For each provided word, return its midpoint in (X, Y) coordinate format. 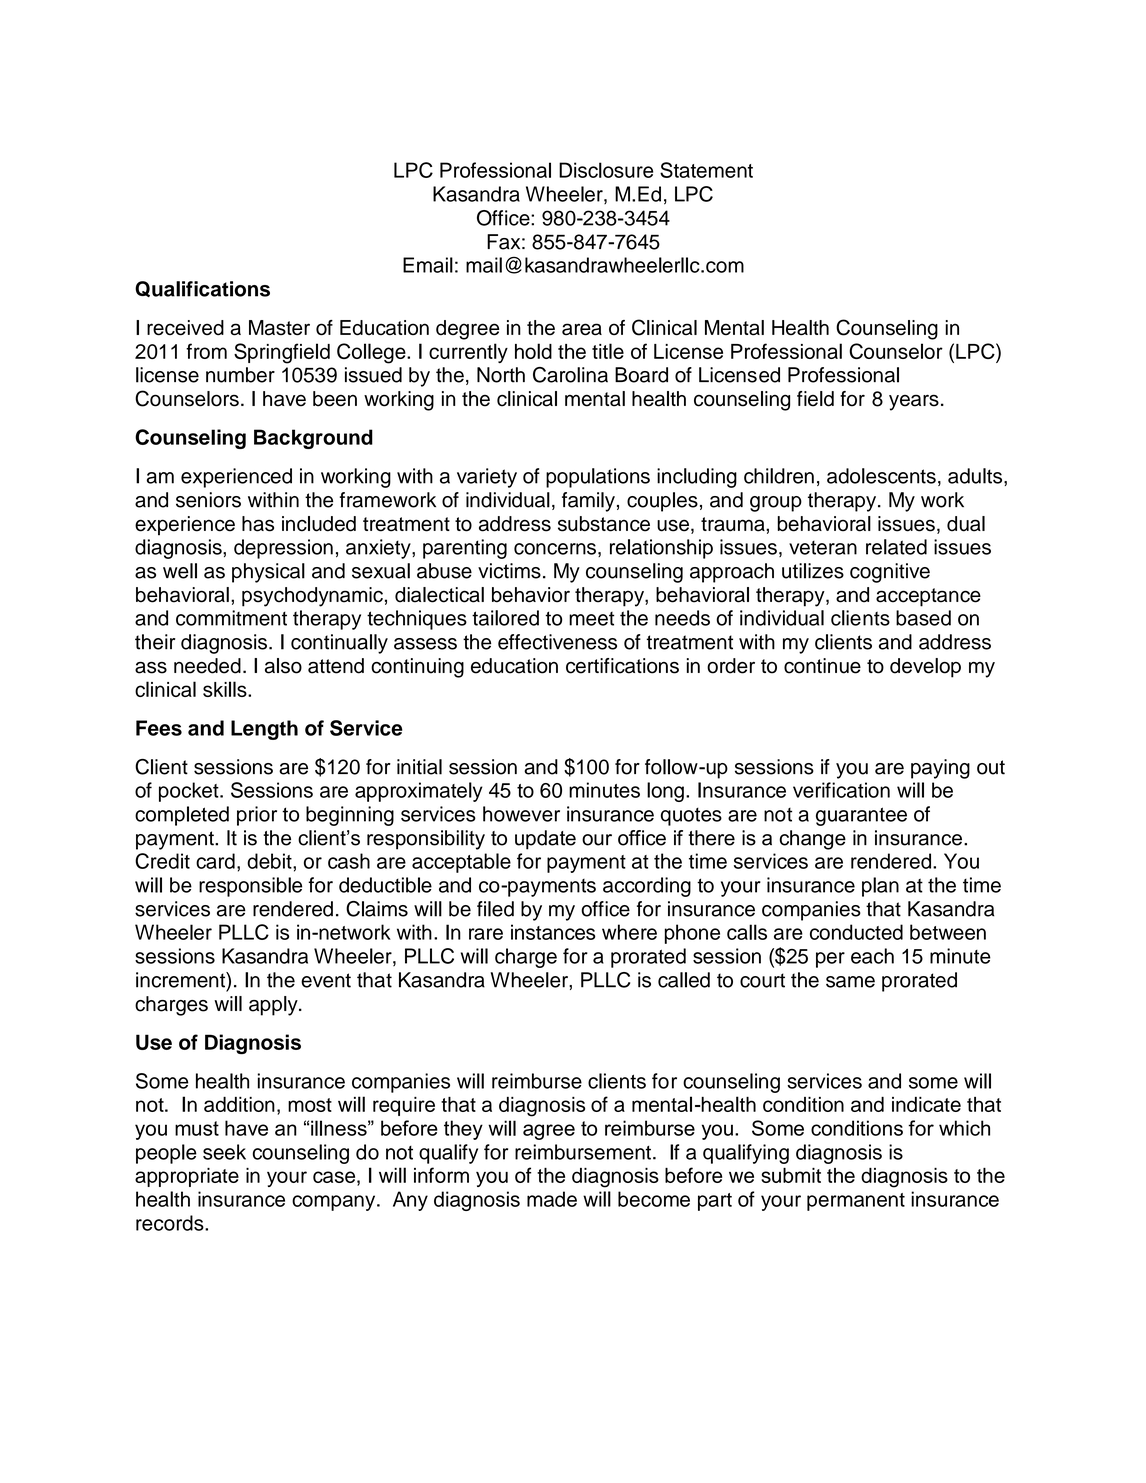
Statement (706, 170)
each (872, 956)
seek (224, 1152)
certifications (622, 666)
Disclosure (606, 170)
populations (598, 478)
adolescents (881, 476)
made (552, 1199)
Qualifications (202, 289)
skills (226, 689)
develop (925, 668)
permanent (856, 1202)
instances (553, 932)
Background (313, 439)
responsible (250, 887)
